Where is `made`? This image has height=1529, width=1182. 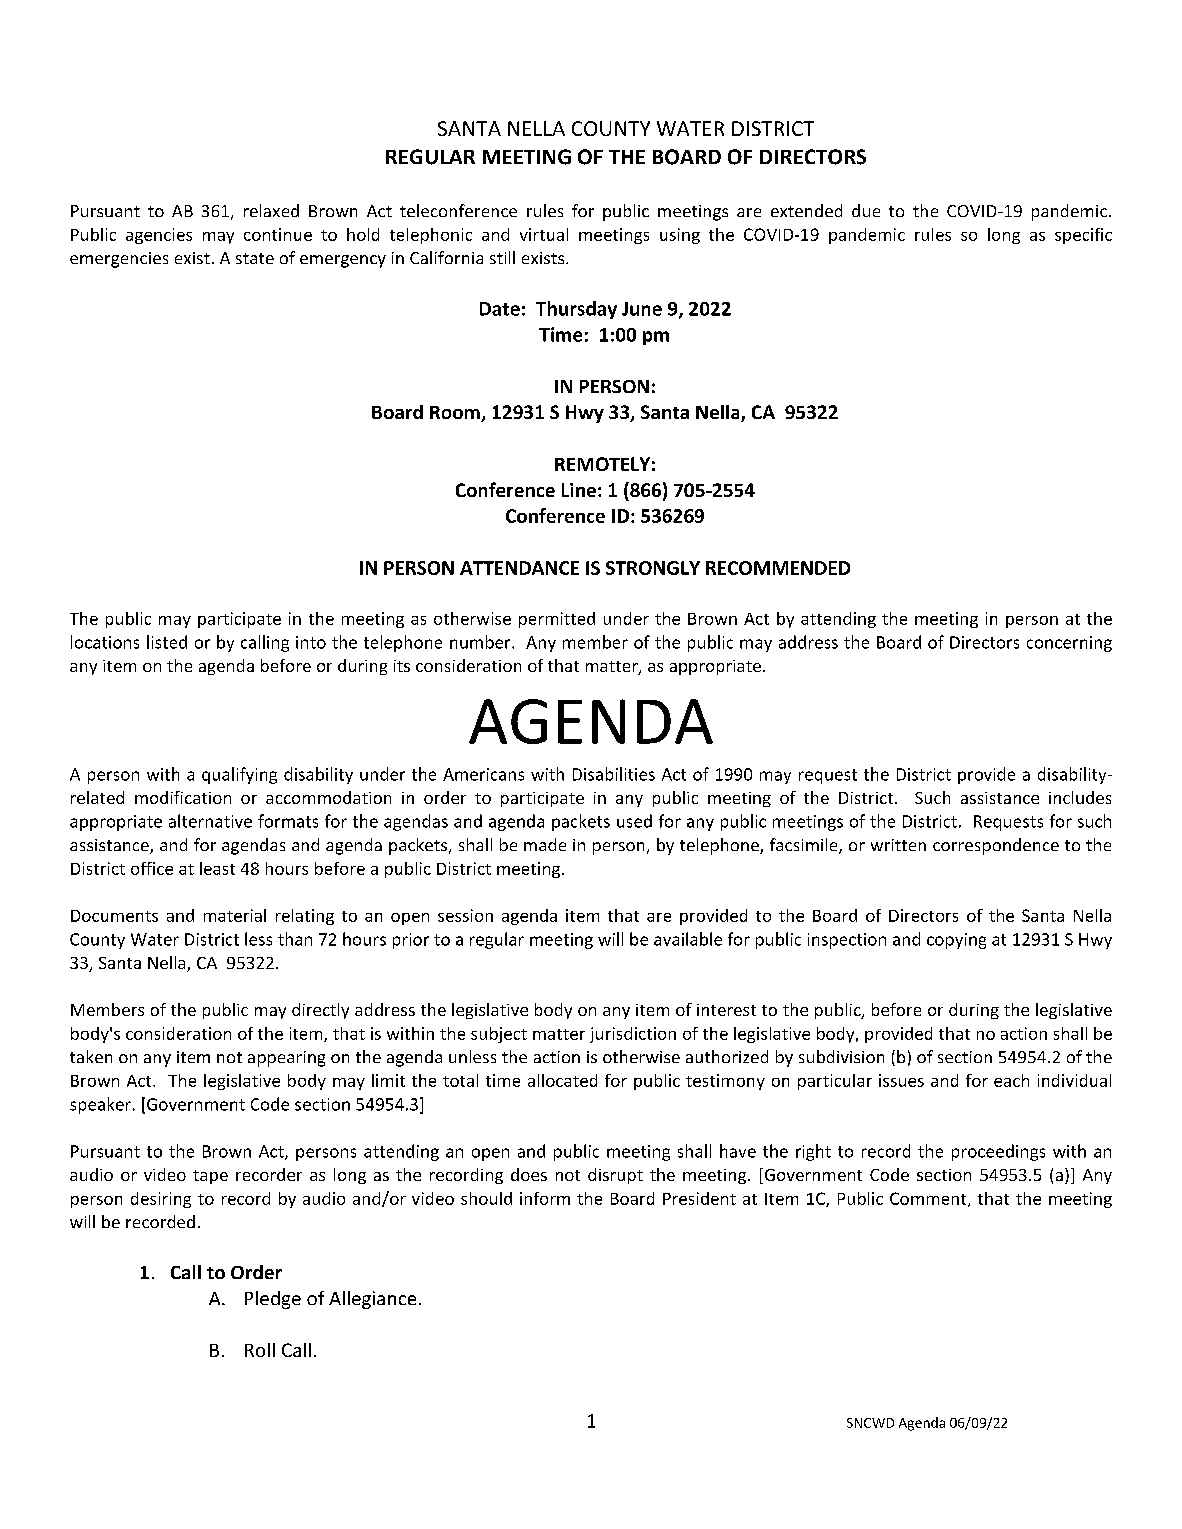
made is located at coordinates (545, 844).
